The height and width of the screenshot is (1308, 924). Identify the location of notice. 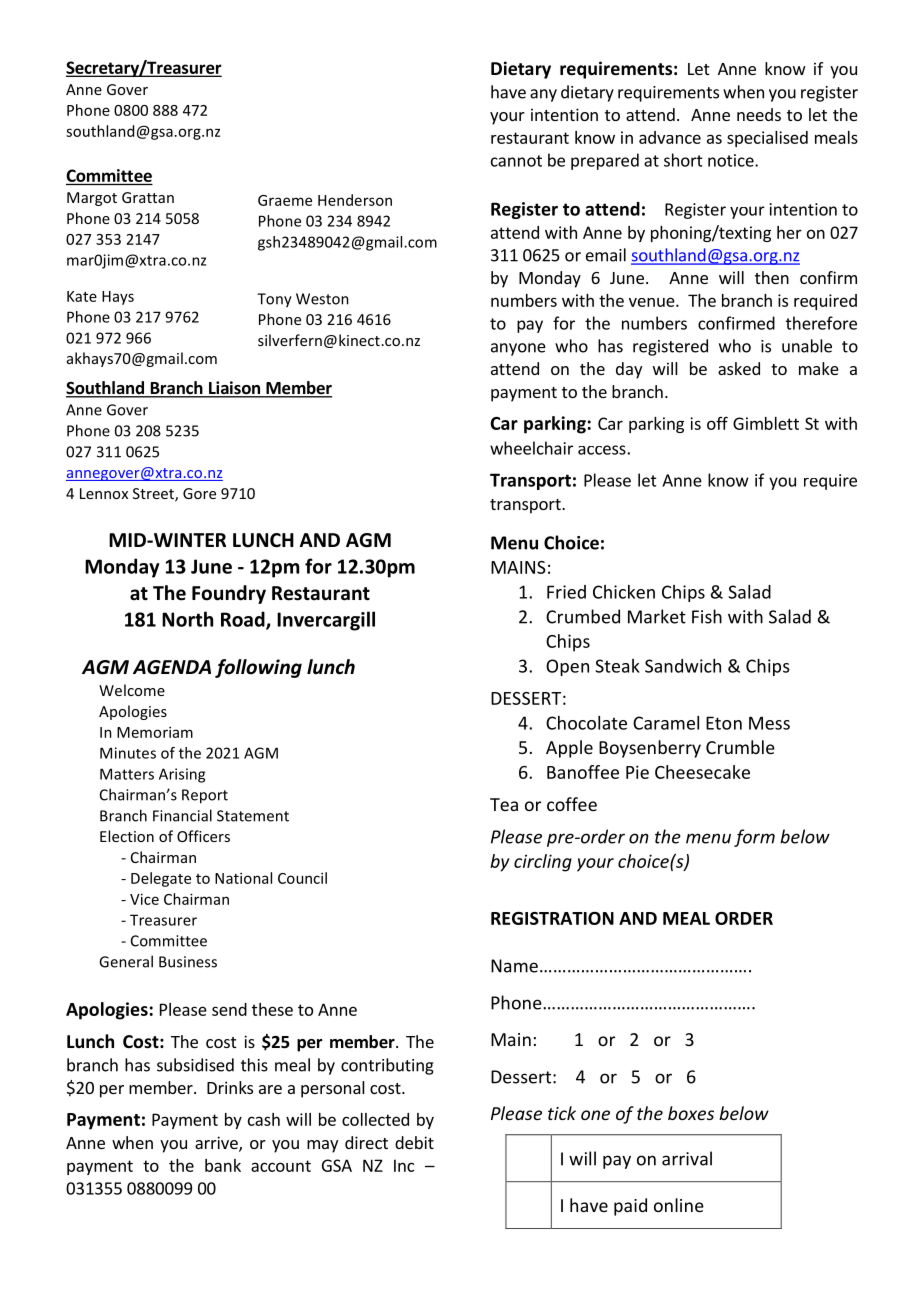
(732, 160).
